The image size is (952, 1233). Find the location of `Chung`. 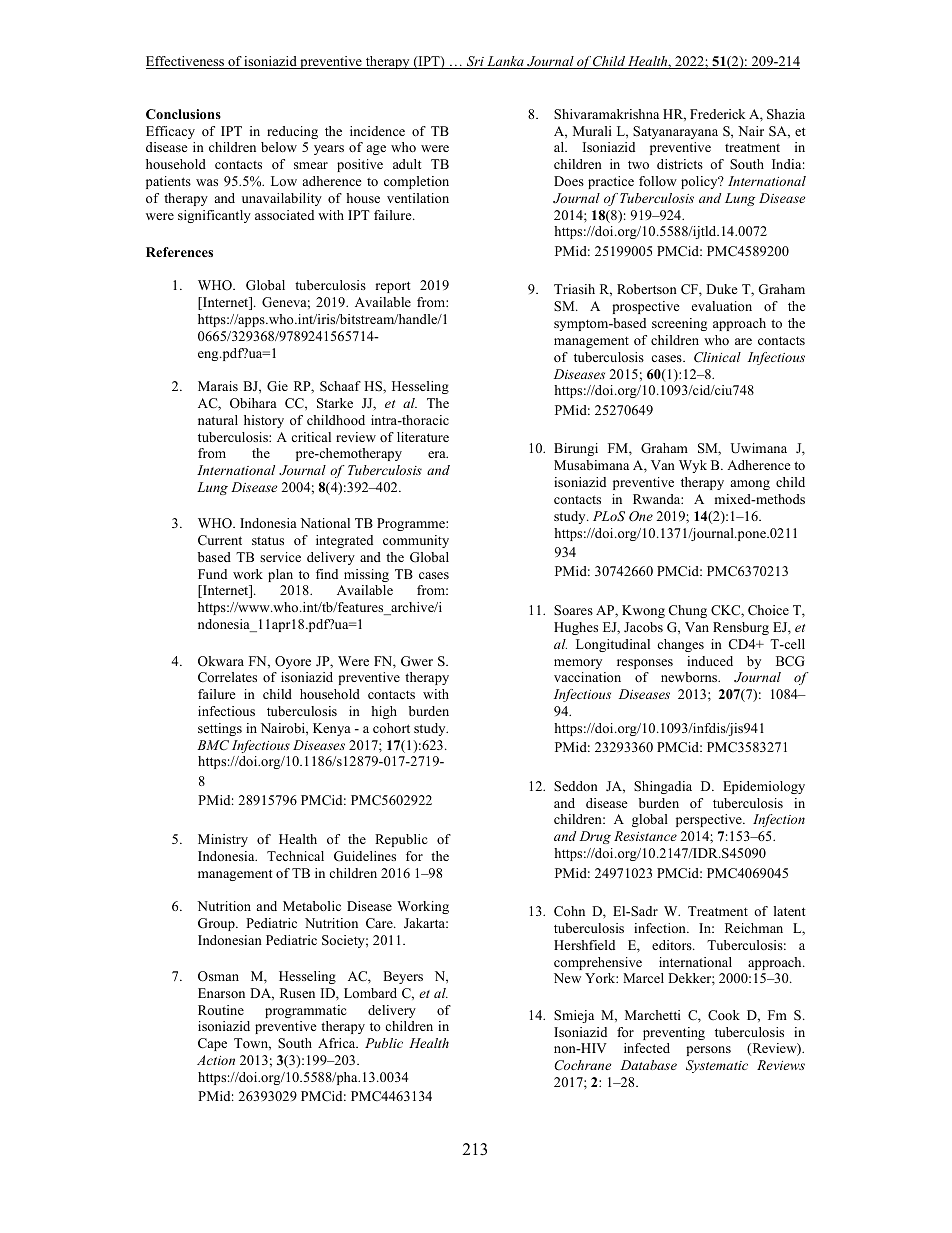

Chung is located at coordinates (688, 611).
